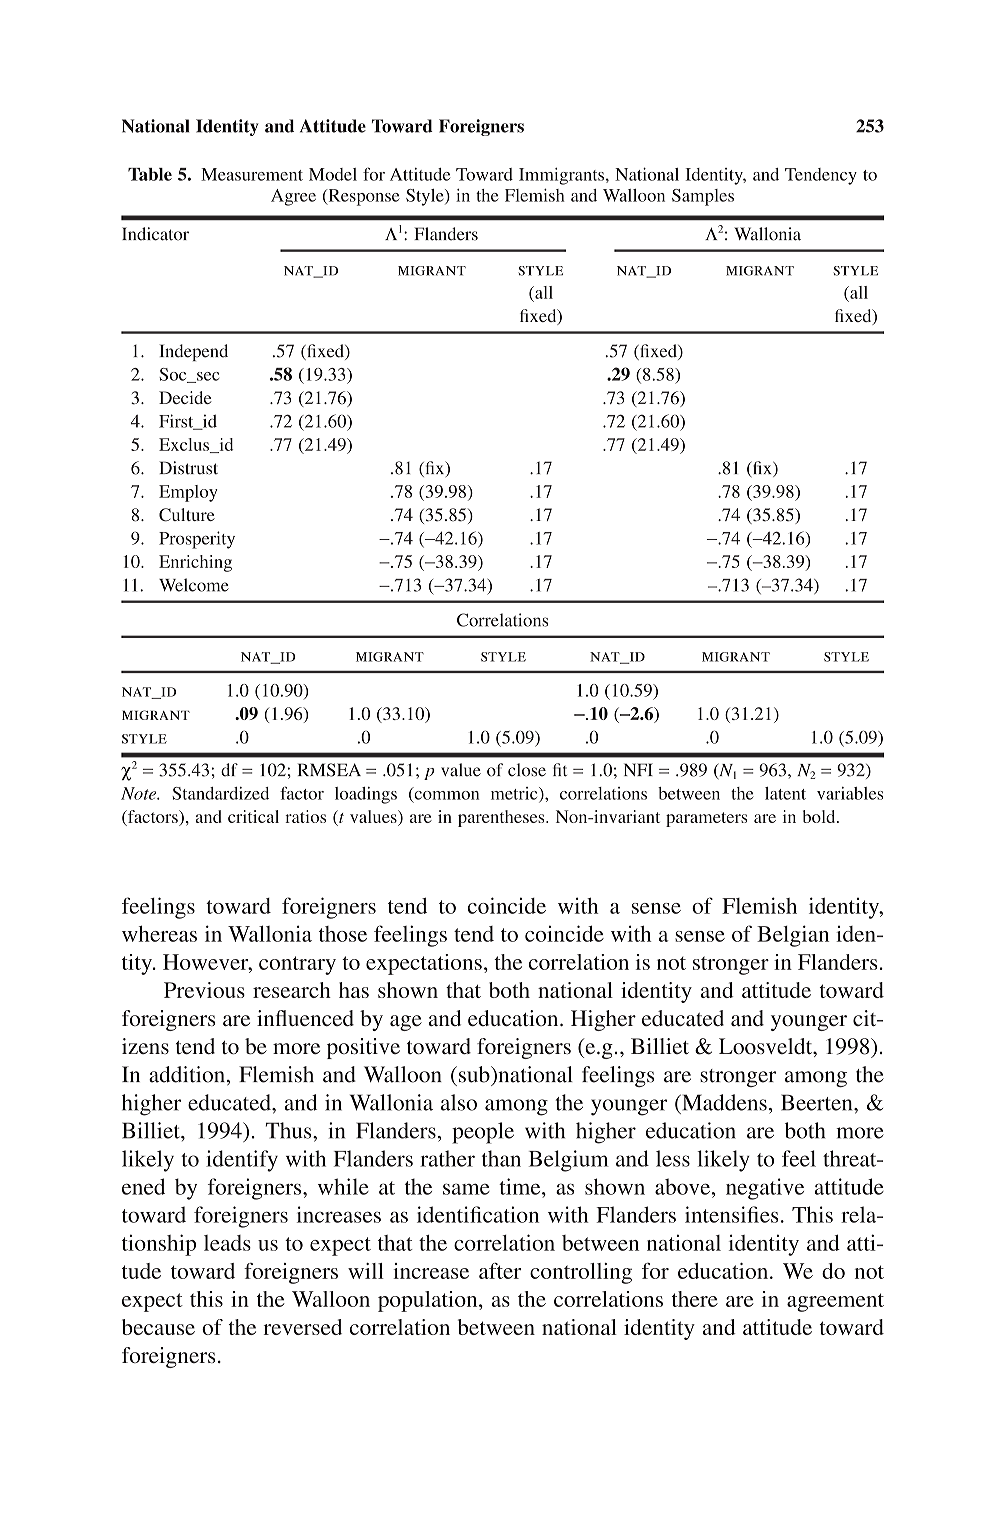  Describe the element at coordinates (500, 1271) in the image. I see `after` at that location.
